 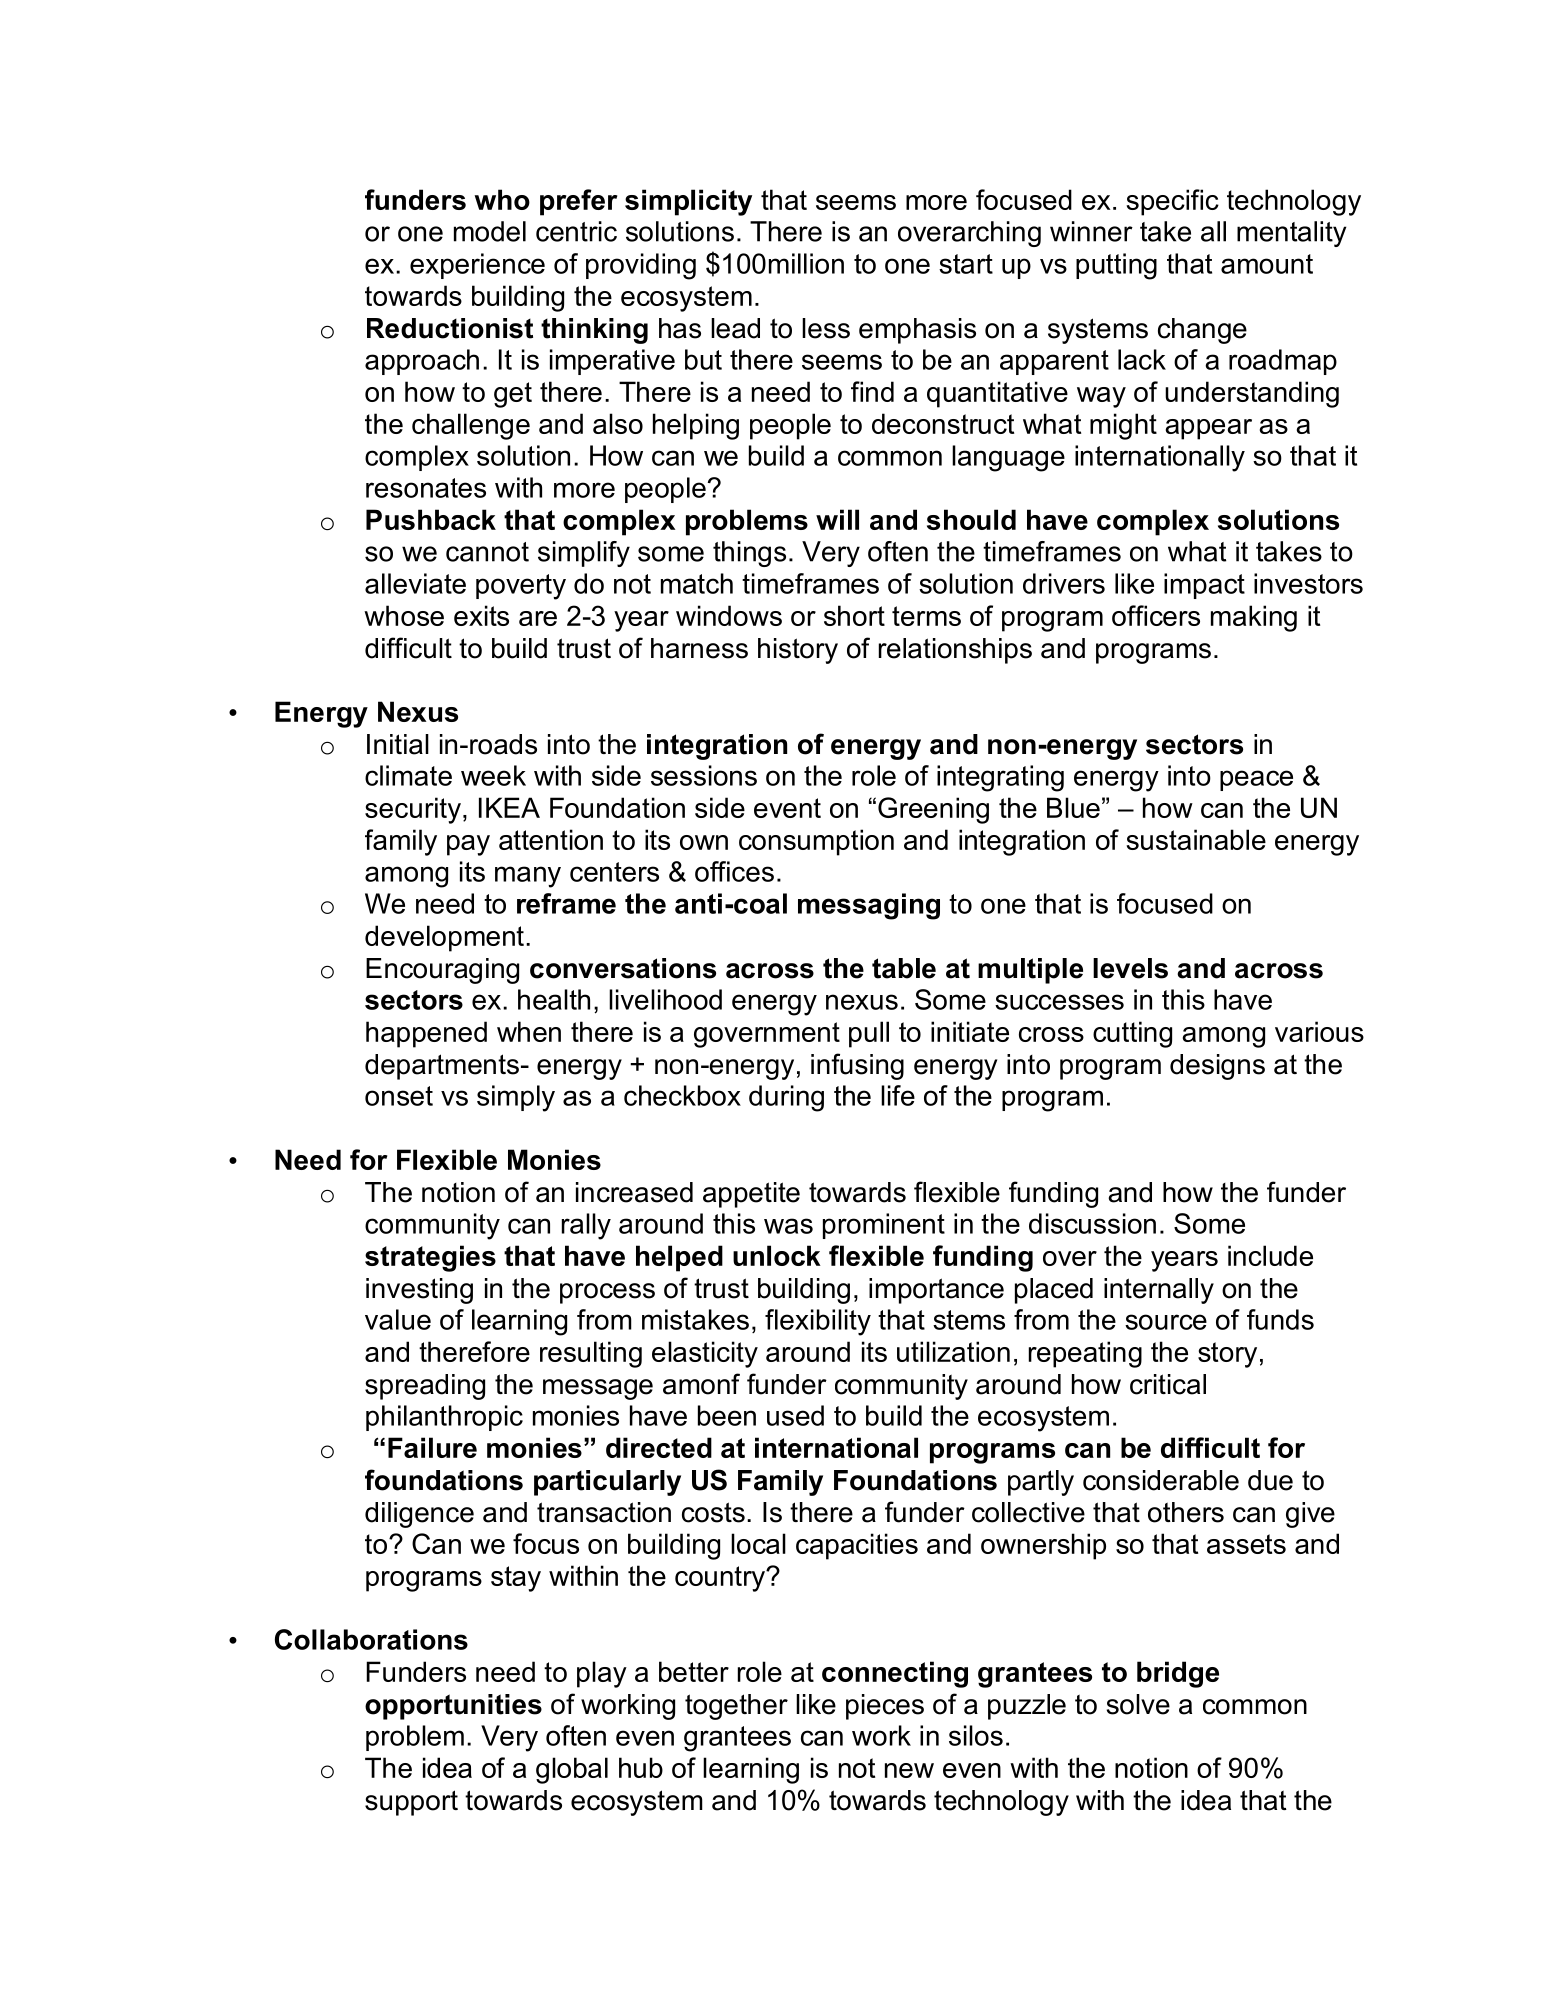 What do you see at coordinates (854, 615) in the screenshot?
I see `short` at bounding box center [854, 615].
